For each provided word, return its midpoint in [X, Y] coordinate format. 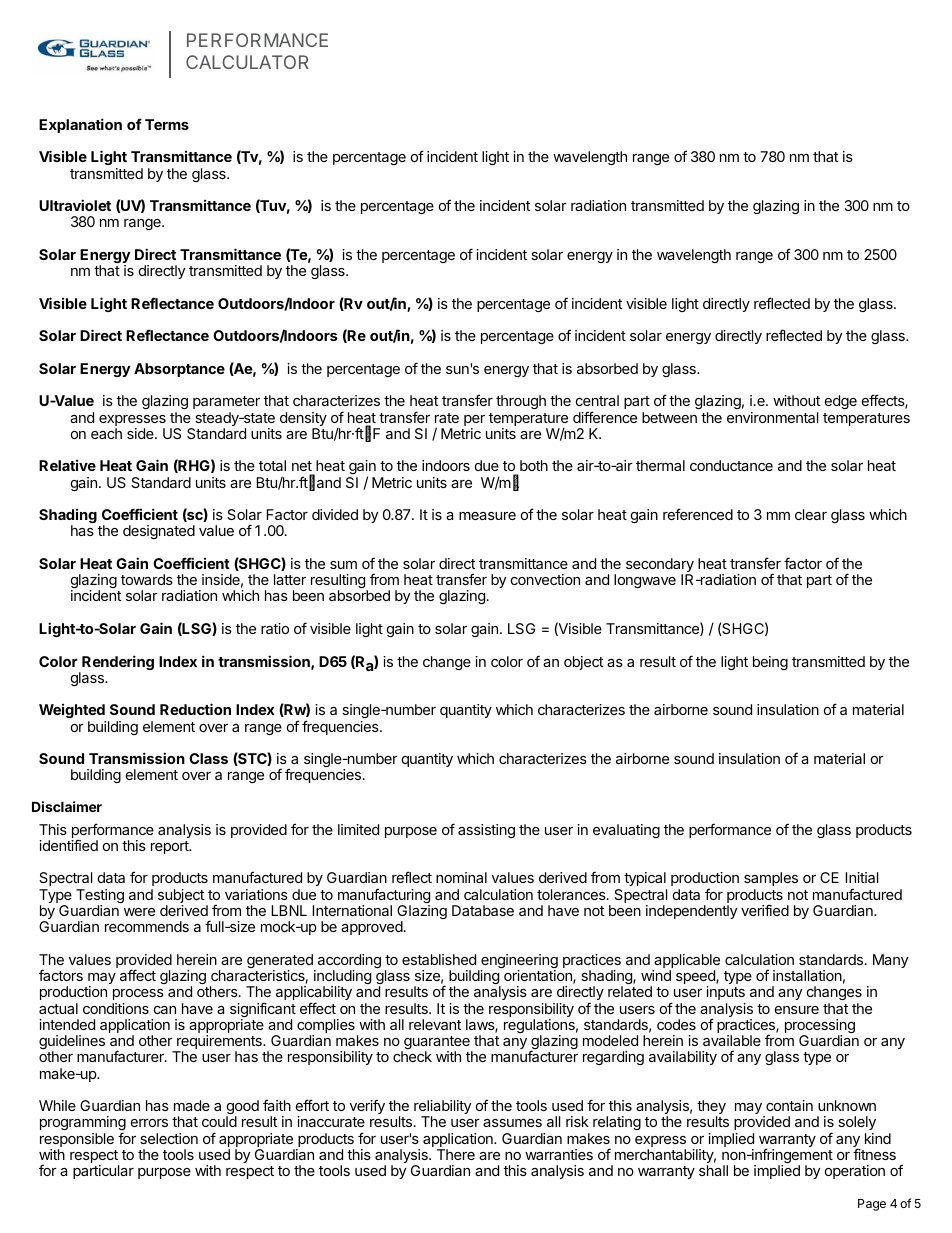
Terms [167, 124]
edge [841, 402]
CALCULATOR [247, 62]
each [106, 433]
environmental [772, 417]
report [171, 847]
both [534, 465]
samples [771, 879]
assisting [486, 831]
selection [169, 1138]
